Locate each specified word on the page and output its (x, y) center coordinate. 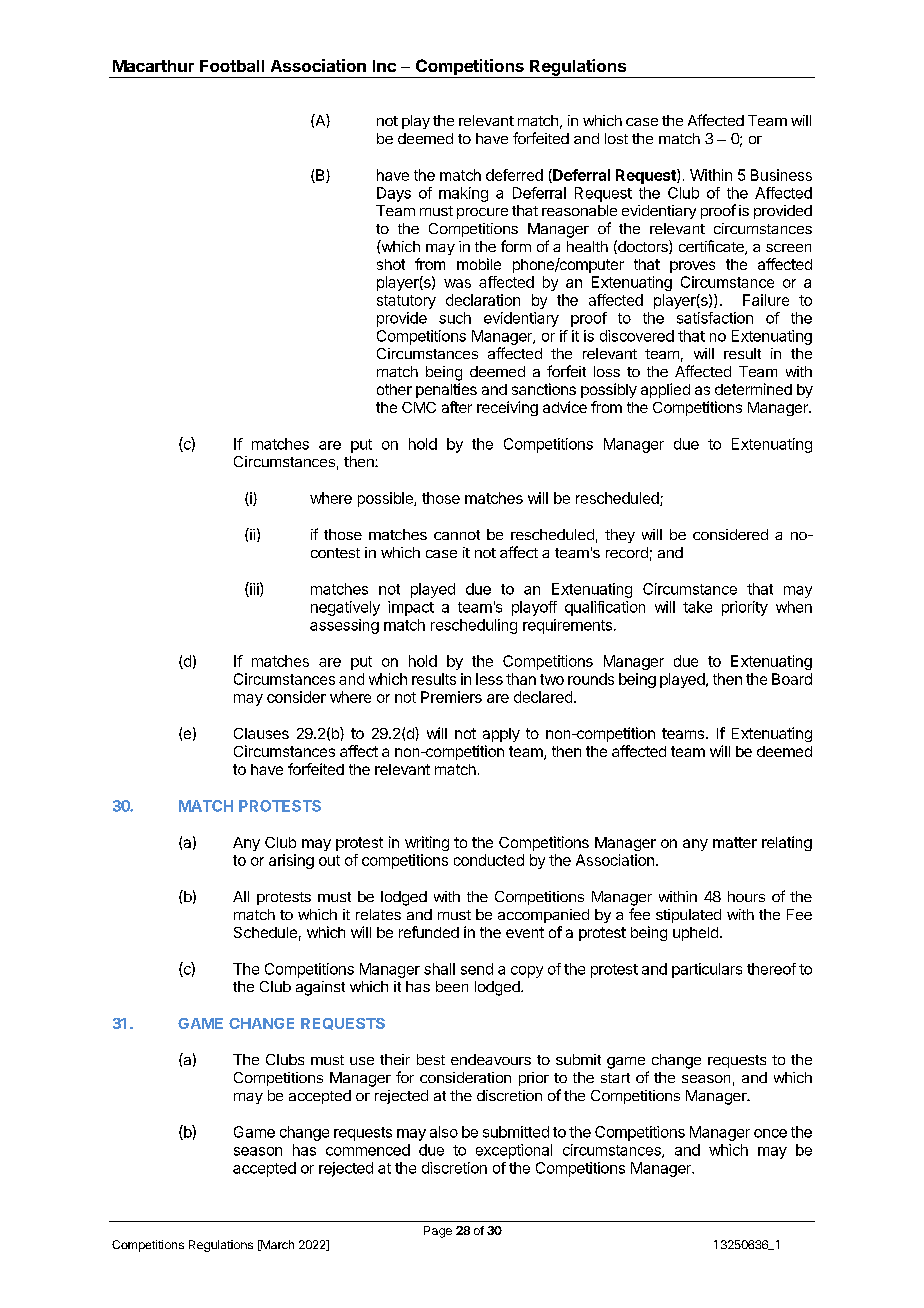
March (276, 1245)
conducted (489, 860)
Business (781, 175)
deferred (514, 175)
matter (735, 842)
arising (291, 861)
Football (232, 66)
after (457, 407)
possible (386, 499)
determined (753, 389)
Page (438, 1232)
